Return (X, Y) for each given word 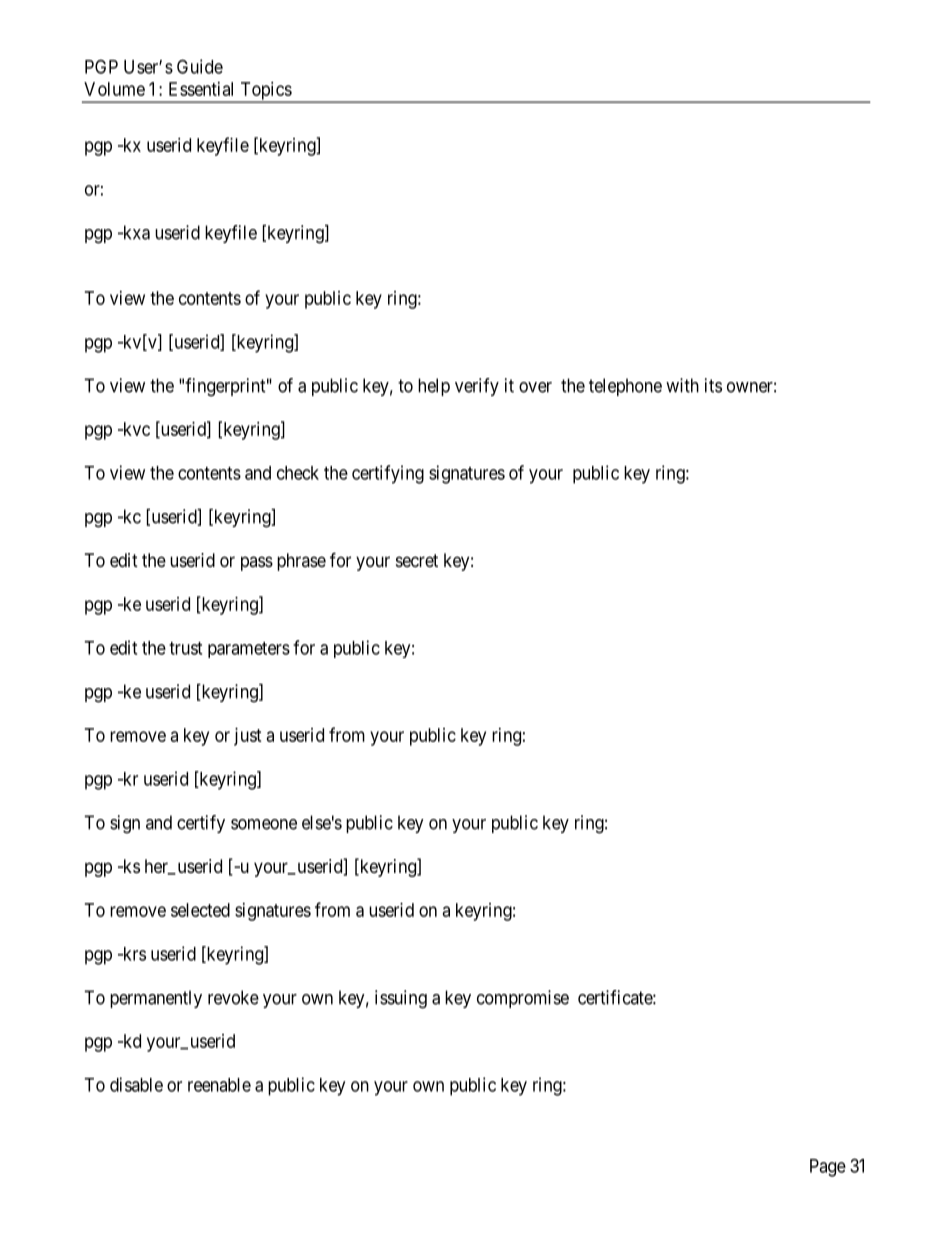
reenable (219, 1085)
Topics (265, 92)
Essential (201, 89)
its (713, 385)
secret (417, 560)
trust (185, 648)
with (682, 385)
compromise (523, 999)
